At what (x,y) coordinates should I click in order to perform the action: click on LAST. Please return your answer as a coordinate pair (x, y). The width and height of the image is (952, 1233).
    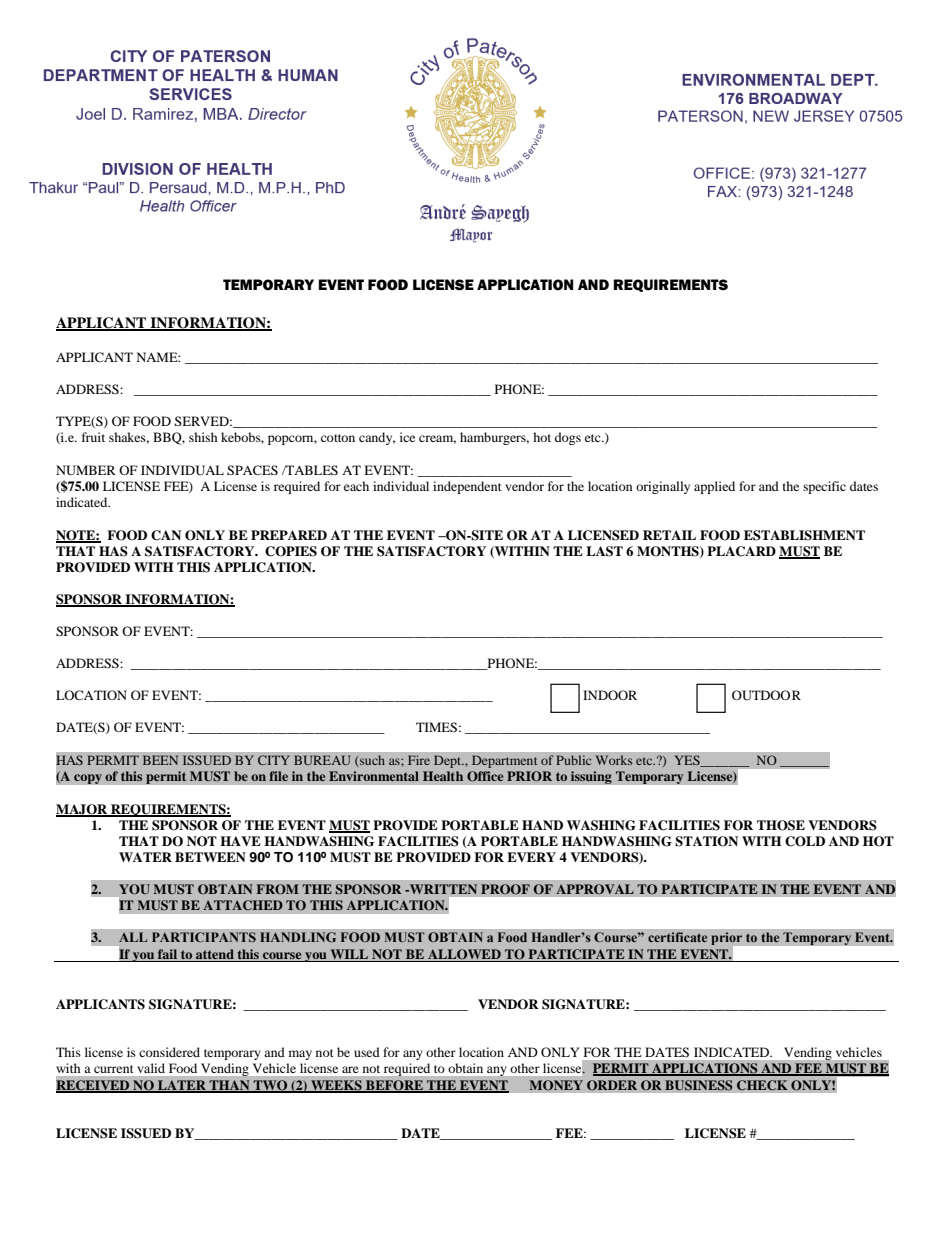
    Looking at the image, I should click on (604, 551).
